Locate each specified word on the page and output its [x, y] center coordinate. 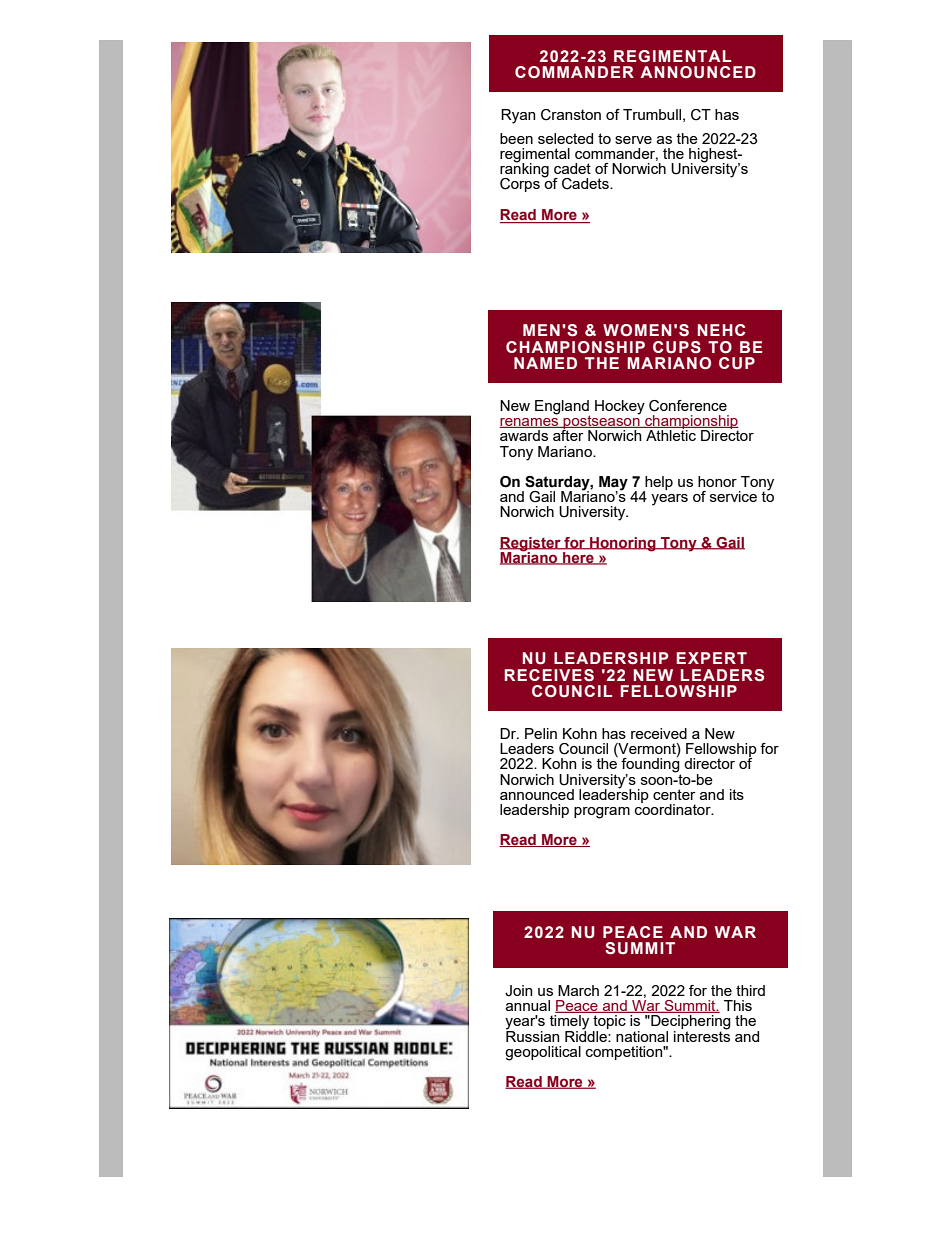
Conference [688, 406]
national [642, 1036]
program [602, 813]
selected [565, 138]
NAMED [545, 363]
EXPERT [711, 658]
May [613, 484]
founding [651, 765]
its [737, 794]
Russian [532, 1035]
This [738, 1005]
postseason [601, 422]
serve [633, 140]
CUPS [677, 347]
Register [531, 545]
